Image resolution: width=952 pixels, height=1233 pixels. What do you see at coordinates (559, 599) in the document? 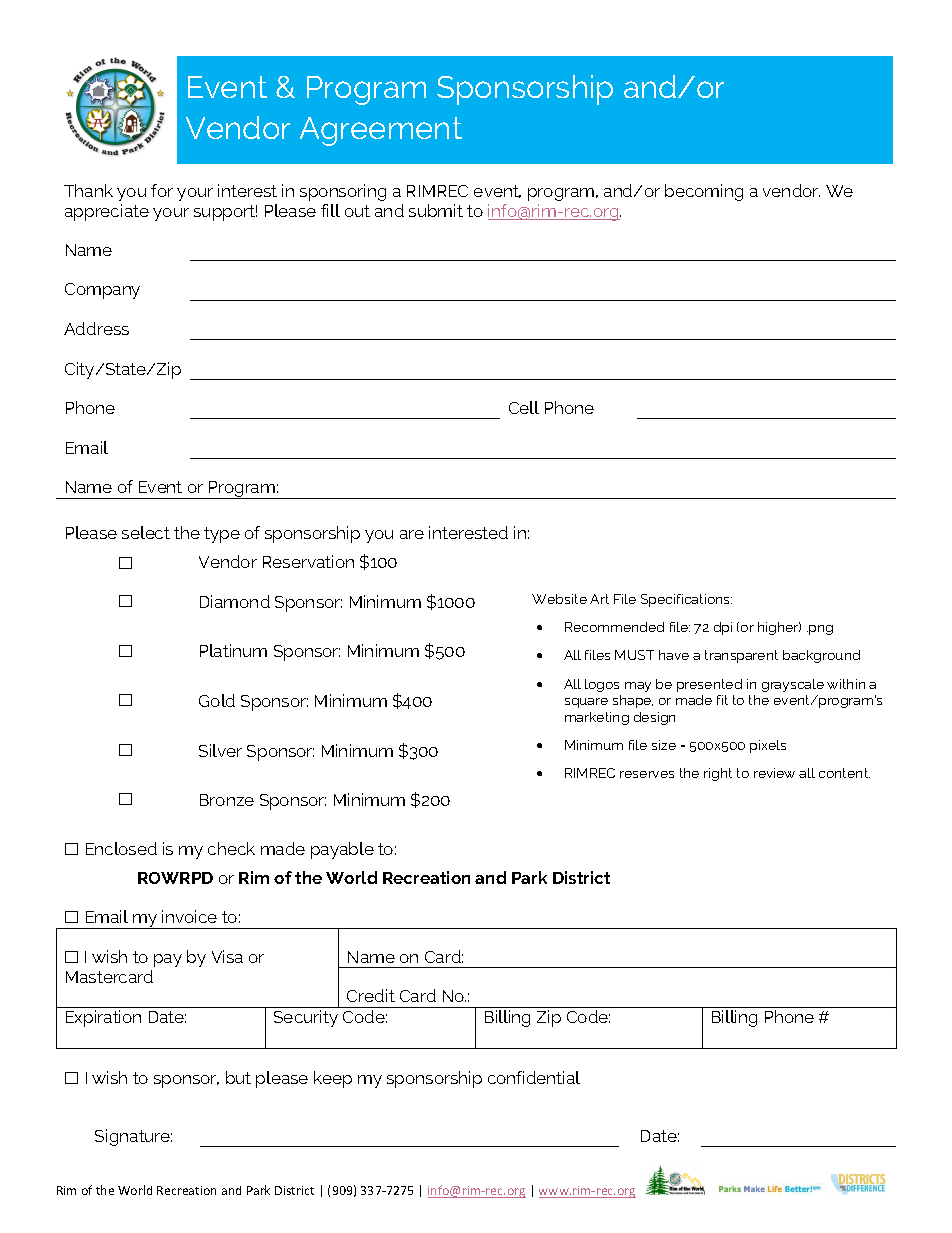
I see `Website` at bounding box center [559, 599].
